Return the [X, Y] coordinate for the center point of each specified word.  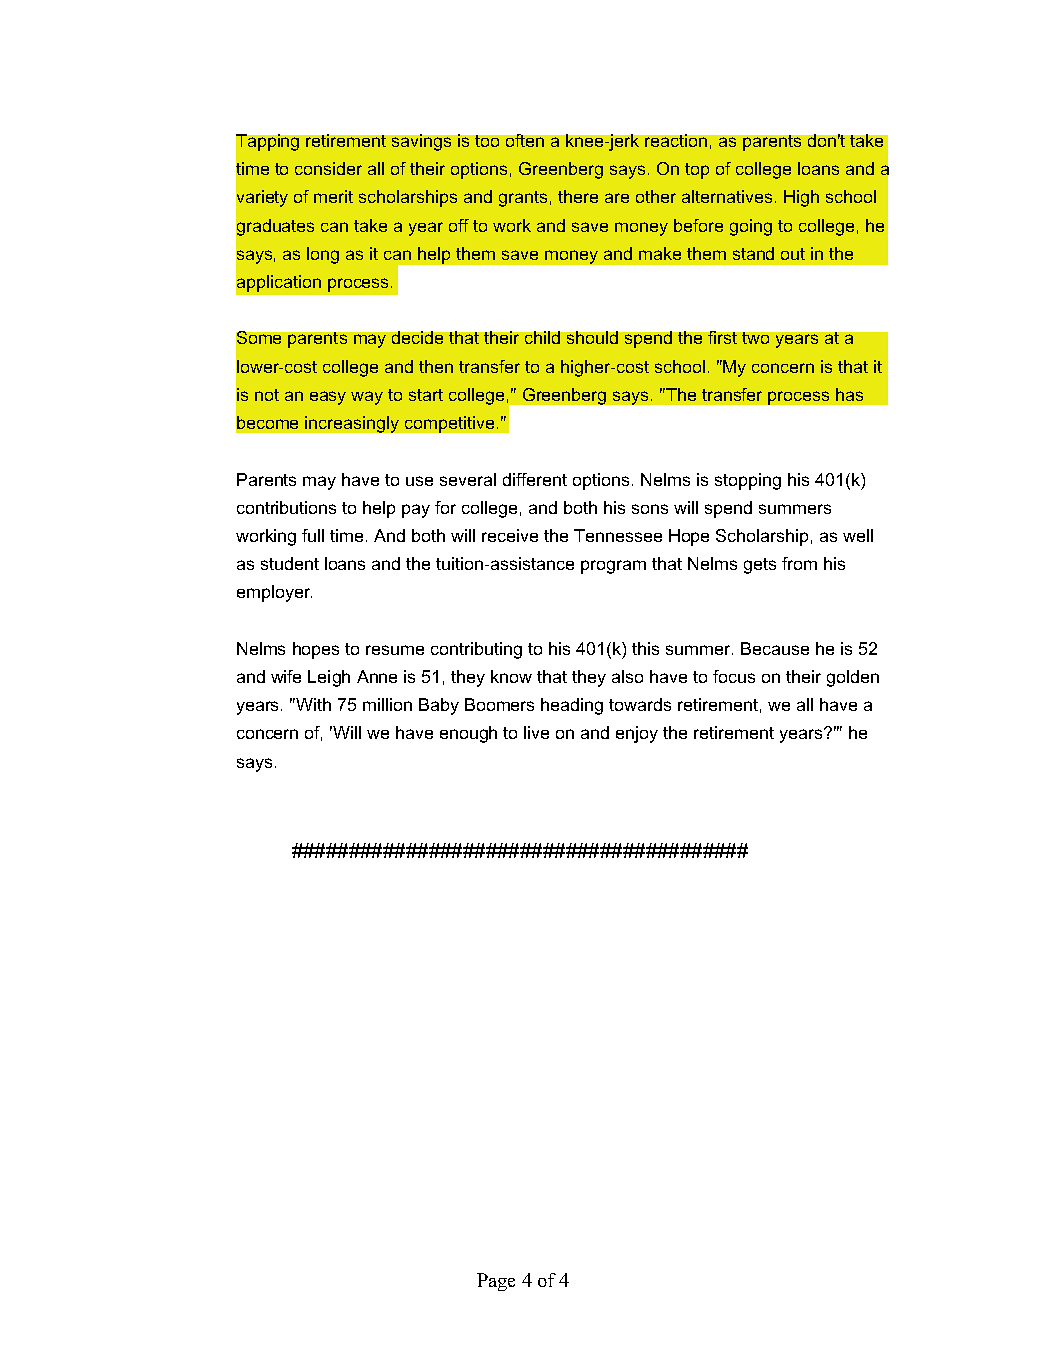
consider [328, 168]
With [312, 704]
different [535, 479]
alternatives [727, 196]
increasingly [352, 424]
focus [734, 676]
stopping [748, 481]
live [536, 732]
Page [496, 1282]
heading [572, 706]
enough [468, 734]
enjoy [637, 734]
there [578, 196]
